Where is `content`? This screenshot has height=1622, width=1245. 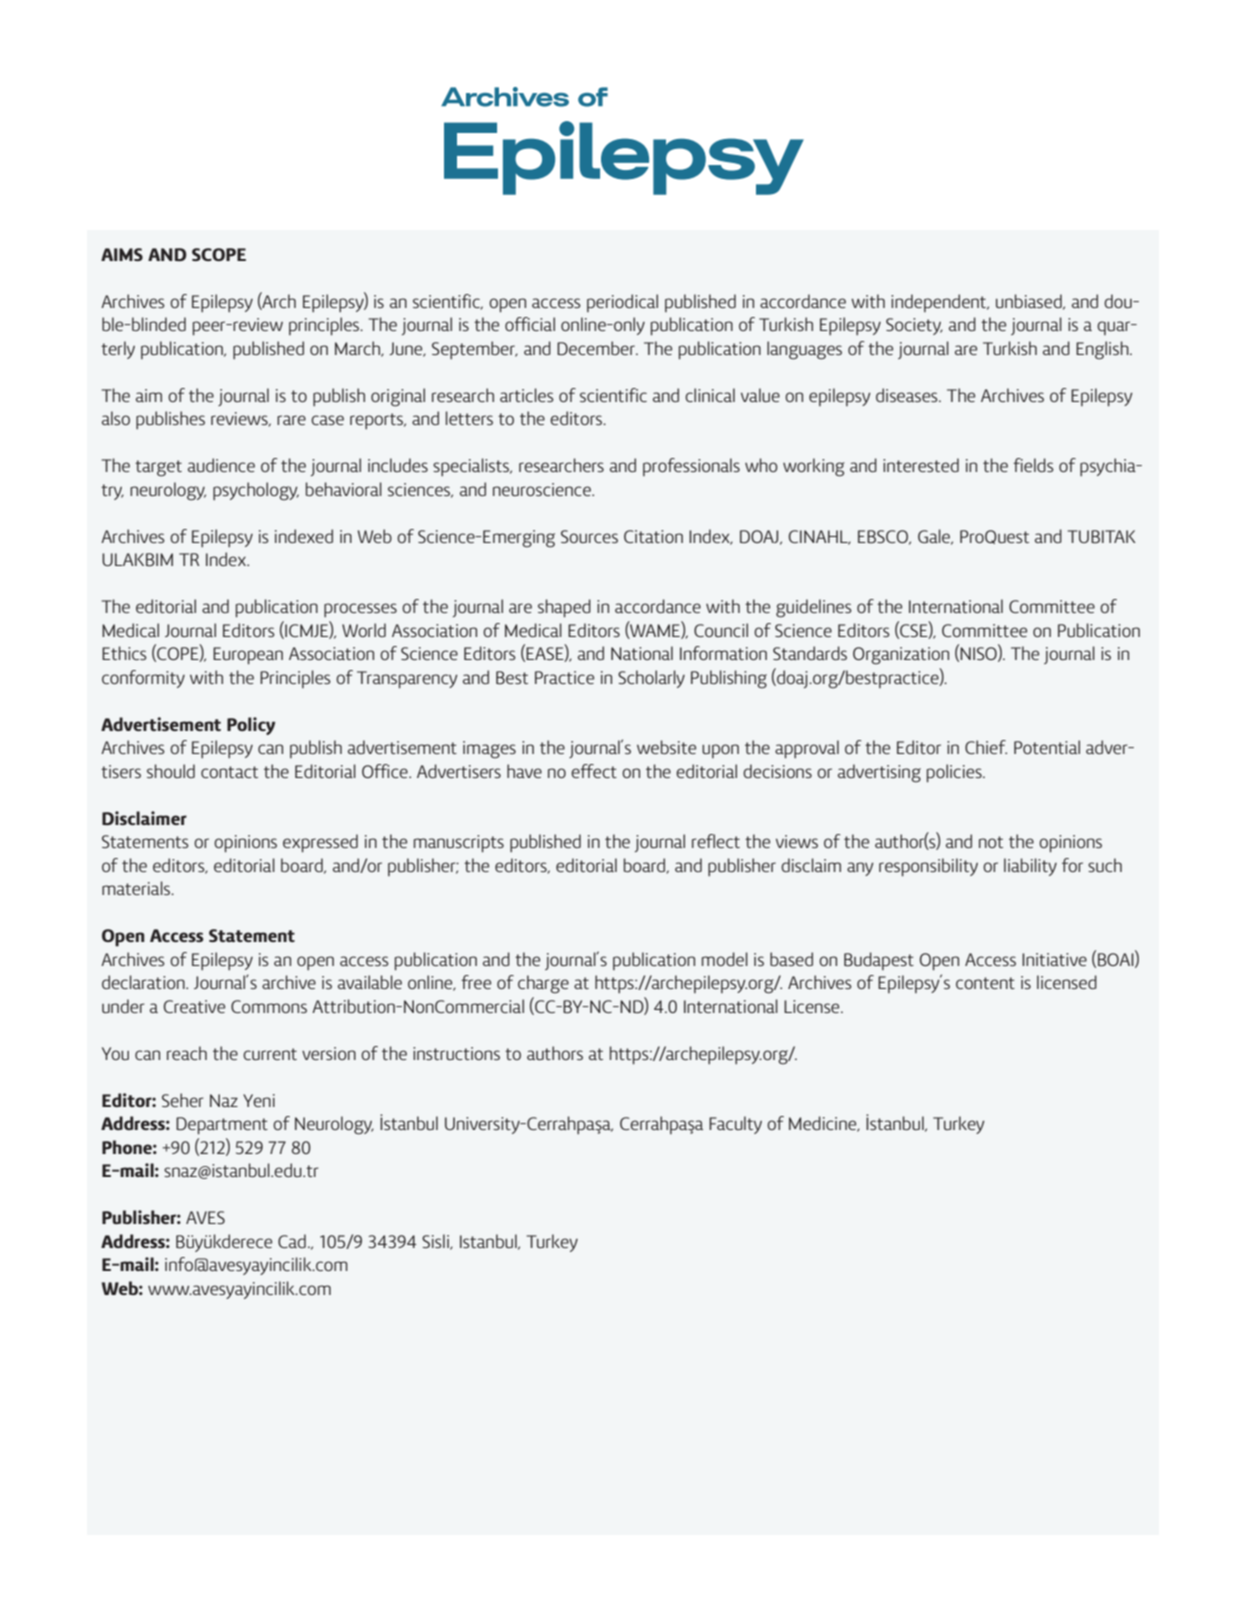 content is located at coordinates (985, 983).
